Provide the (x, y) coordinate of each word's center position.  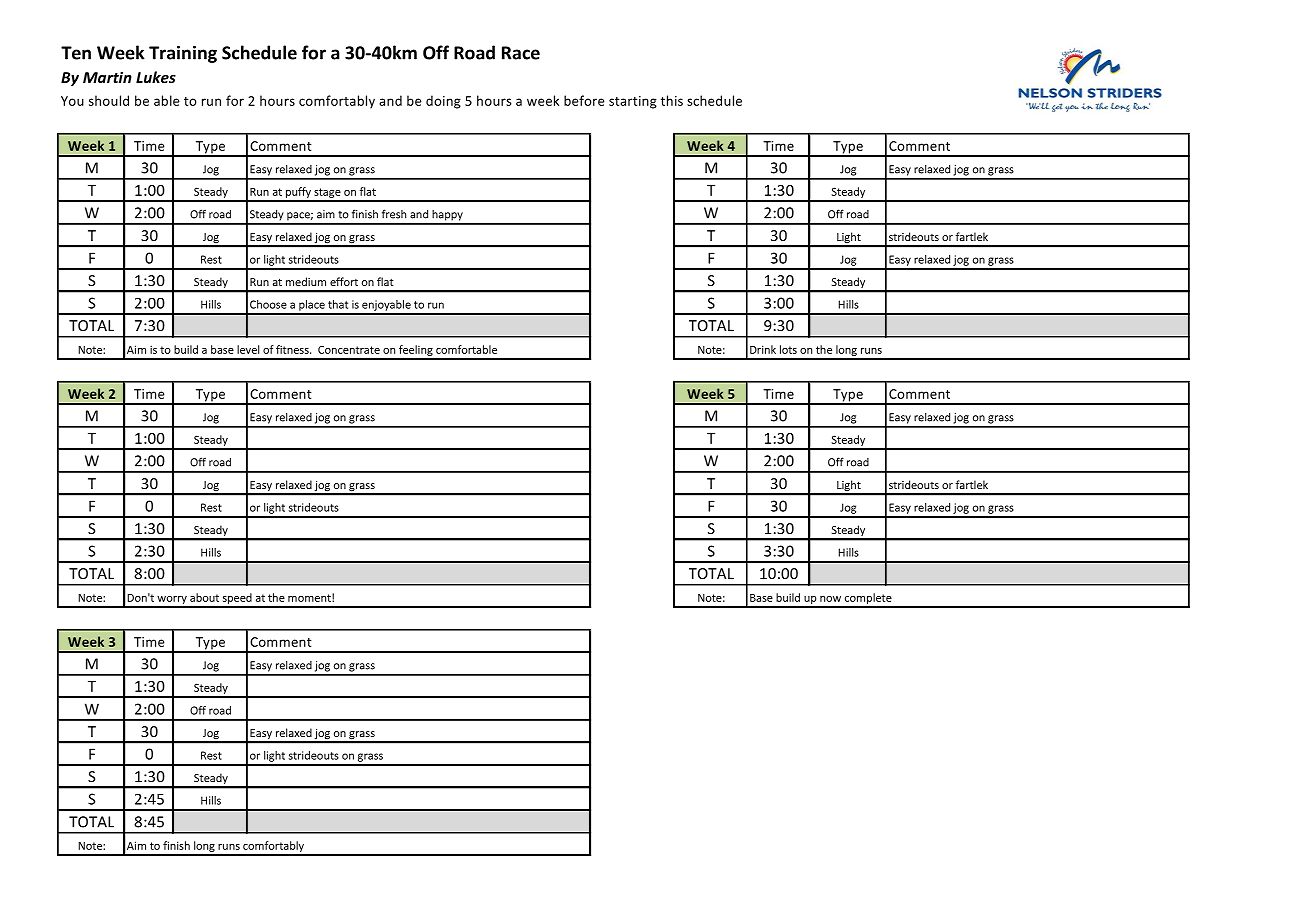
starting (633, 102)
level (248, 349)
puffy (298, 194)
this (672, 100)
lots (788, 349)
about (204, 597)
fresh (394, 214)
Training (183, 54)
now (830, 599)
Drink (763, 349)
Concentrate (349, 350)
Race (521, 53)
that (338, 304)
